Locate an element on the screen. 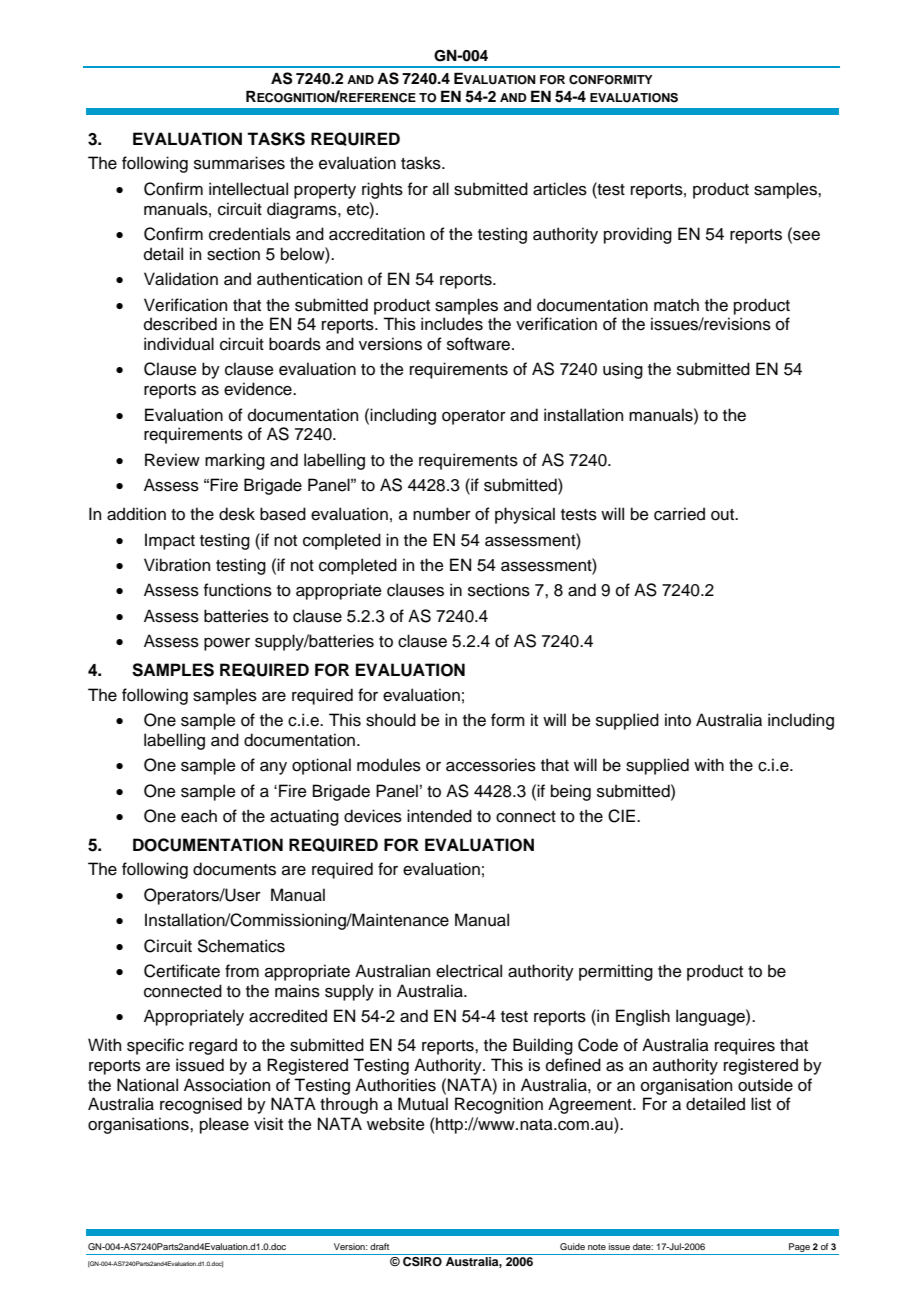  rights is located at coordinates (382, 190).
